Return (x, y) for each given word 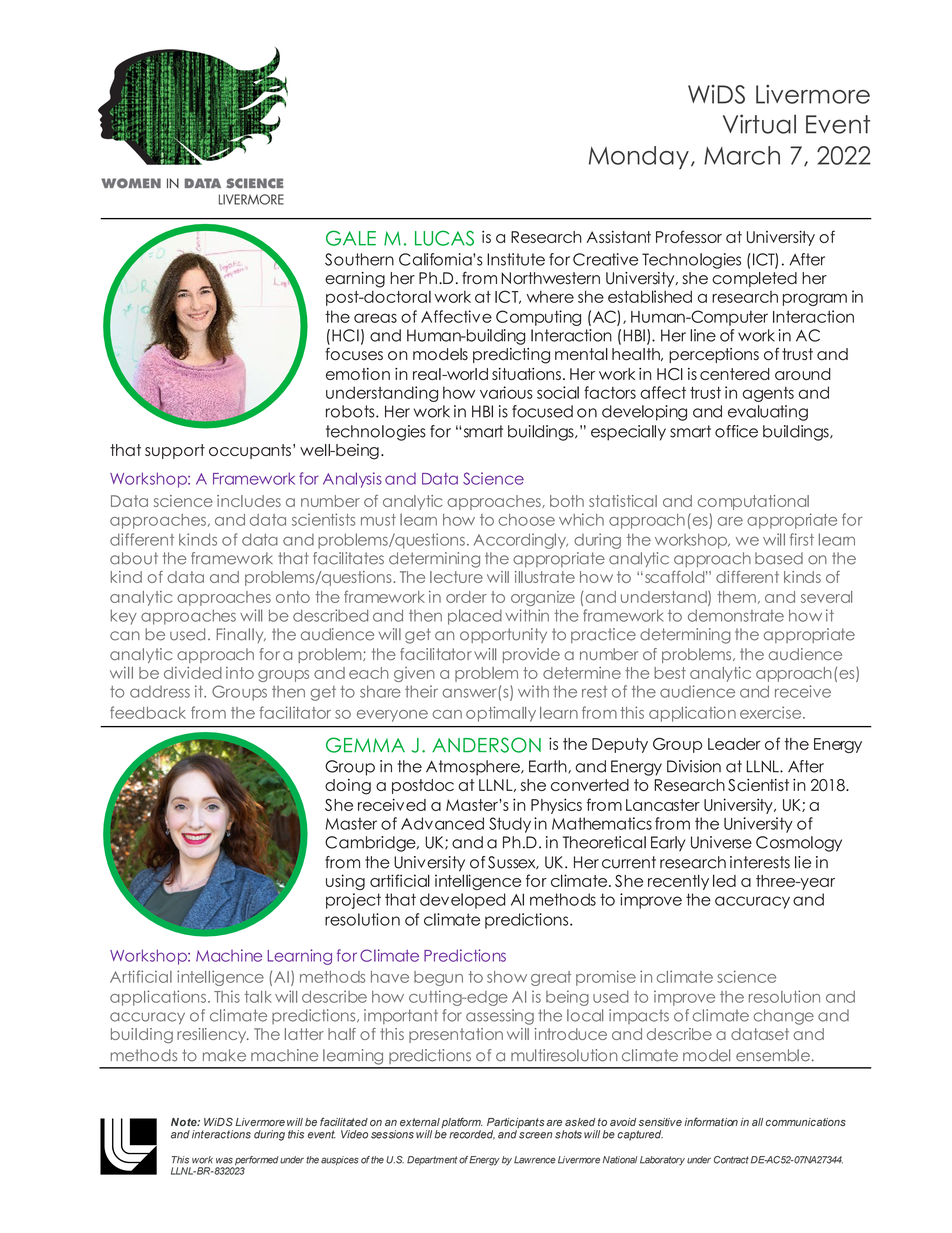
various (506, 392)
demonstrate (736, 615)
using (345, 882)
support (175, 451)
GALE (351, 238)
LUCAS (444, 238)
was (224, 1160)
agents (768, 394)
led (724, 880)
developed (463, 901)
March (742, 155)
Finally (241, 635)
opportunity (503, 635)
